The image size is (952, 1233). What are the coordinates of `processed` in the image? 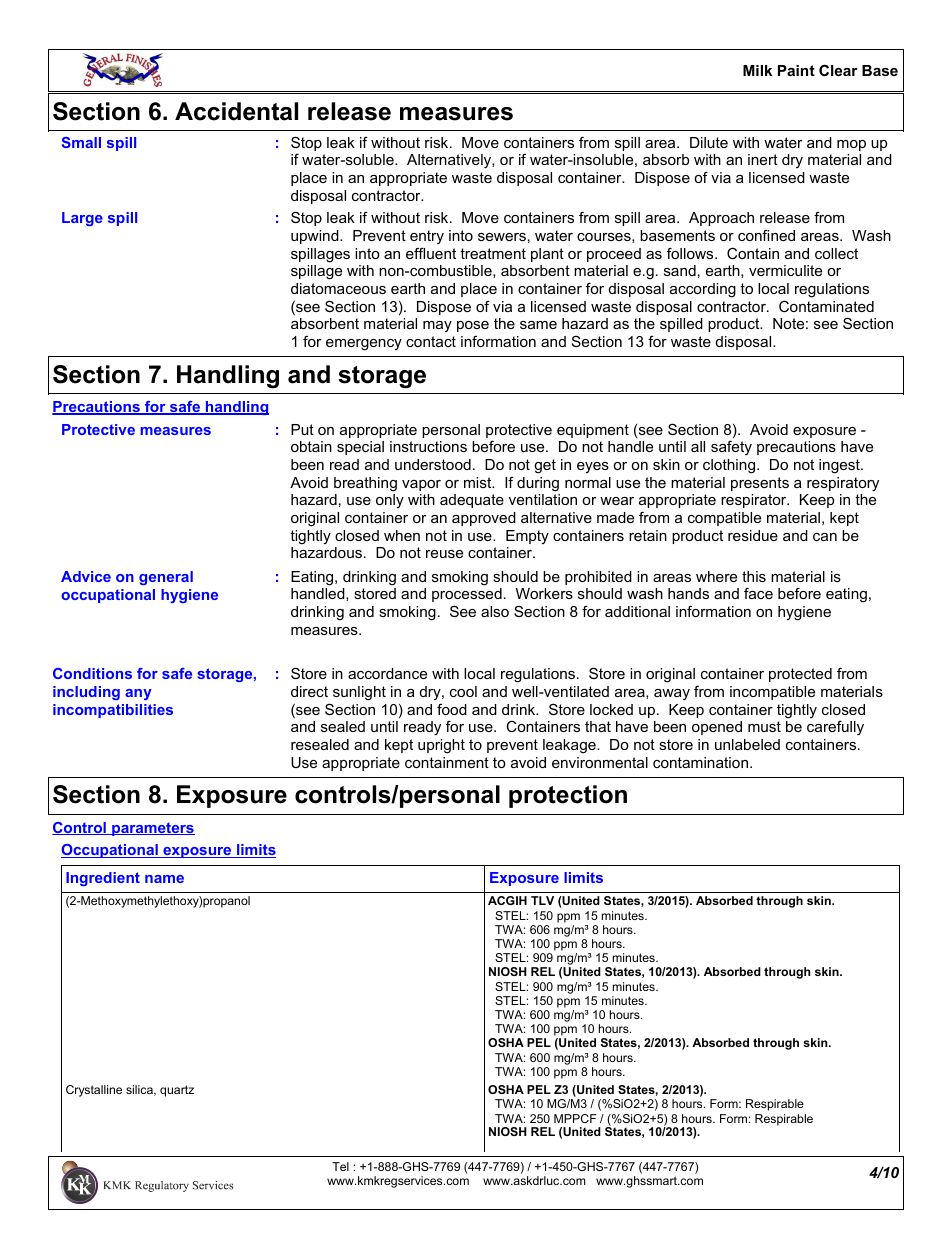 It's located at (467, 595).
